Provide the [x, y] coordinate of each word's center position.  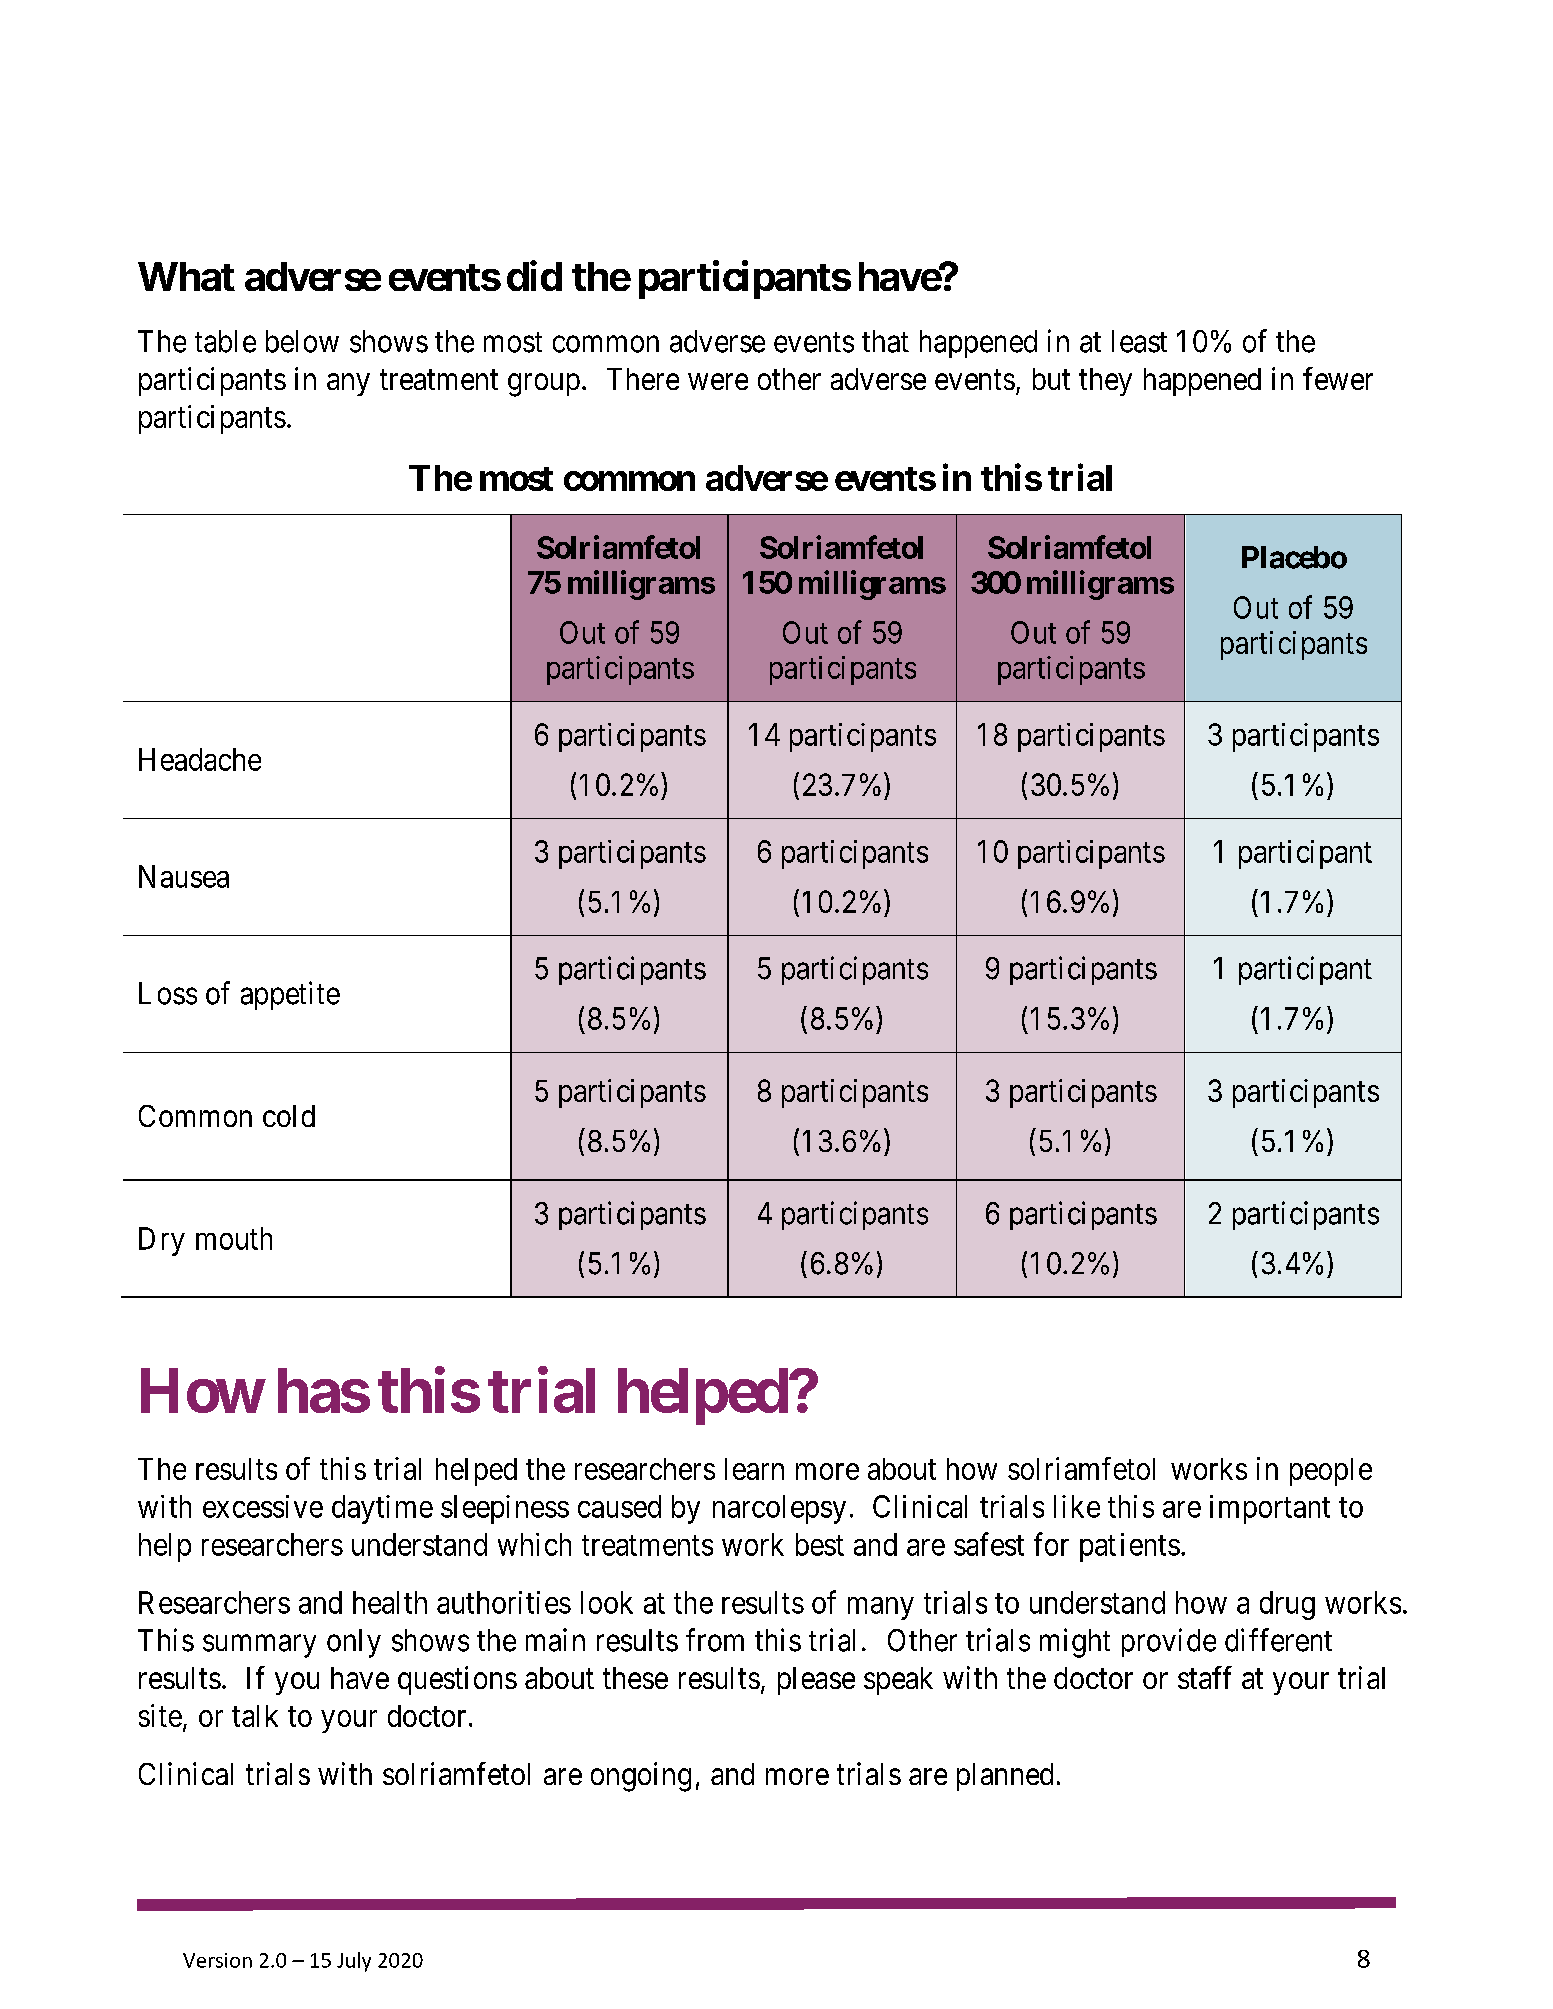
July [354, 1962]
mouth [234, 1238]
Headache [200, 759]
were [718, 382]
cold [289, 1116]
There [643, 379]
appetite [290, 995]
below [302, 341]
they [1105, 382]
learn [754, 1469]
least [1139, 341]
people [1331, 1472]
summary [259, 1646]
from [715, 1640]
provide [1169, 1642]
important [1270, 1509]
